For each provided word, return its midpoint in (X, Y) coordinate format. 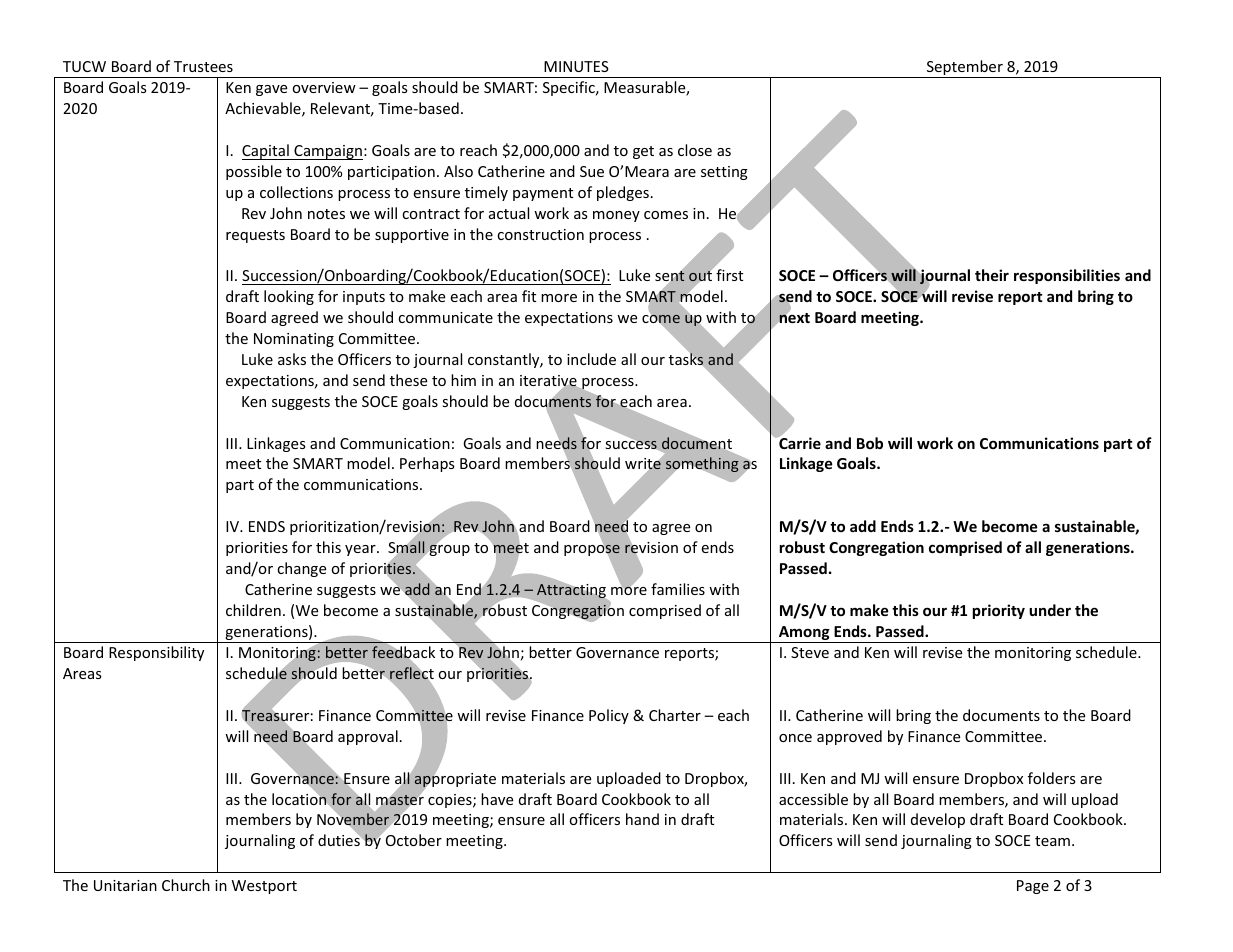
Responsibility (156, 653)
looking (289, 297)
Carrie (799, 442)
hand (642, 819)
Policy (609, 716)
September (964, 69)
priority (999, 611)
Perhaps (427, 464)
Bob (870, 443)
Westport (264, 887)
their (992, 275)
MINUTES (576, 66)
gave (271, 90)
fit (529, 296)
